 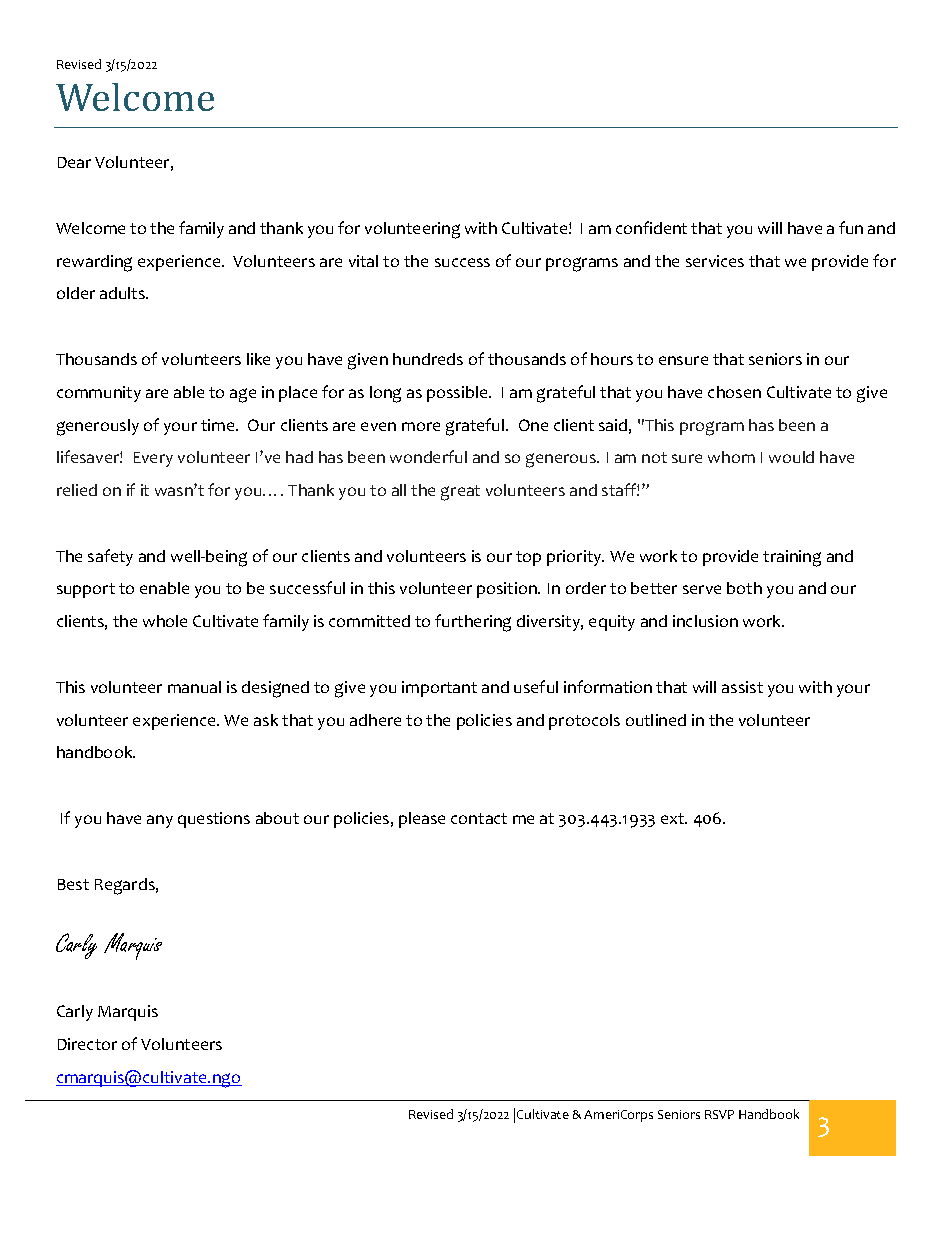 What do you see at coordinates (74, 162) in the screenshot?
I see `Dear` at bounding box center [74, 162].
